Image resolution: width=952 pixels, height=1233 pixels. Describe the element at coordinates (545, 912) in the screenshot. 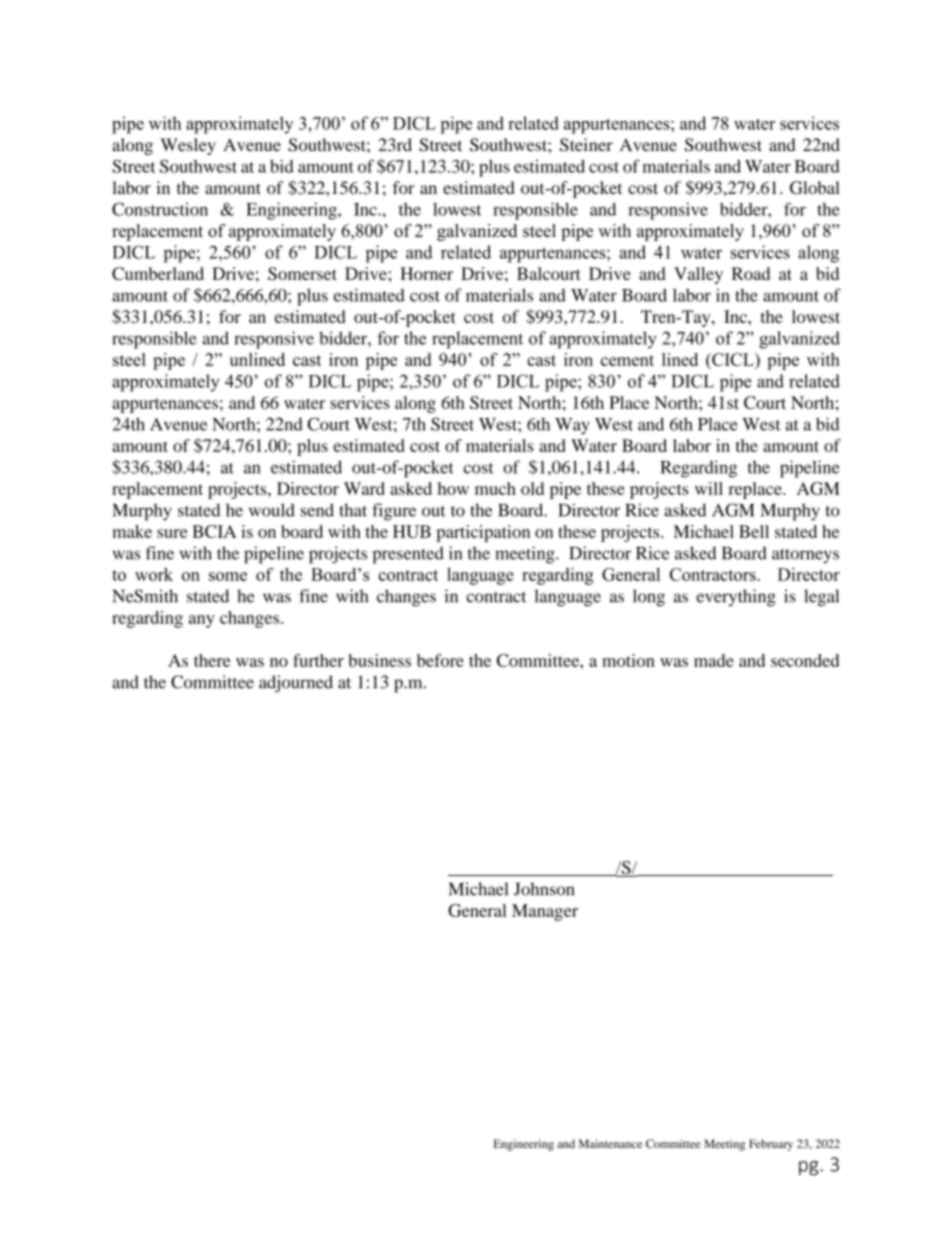

I see `Manager` at that location.
